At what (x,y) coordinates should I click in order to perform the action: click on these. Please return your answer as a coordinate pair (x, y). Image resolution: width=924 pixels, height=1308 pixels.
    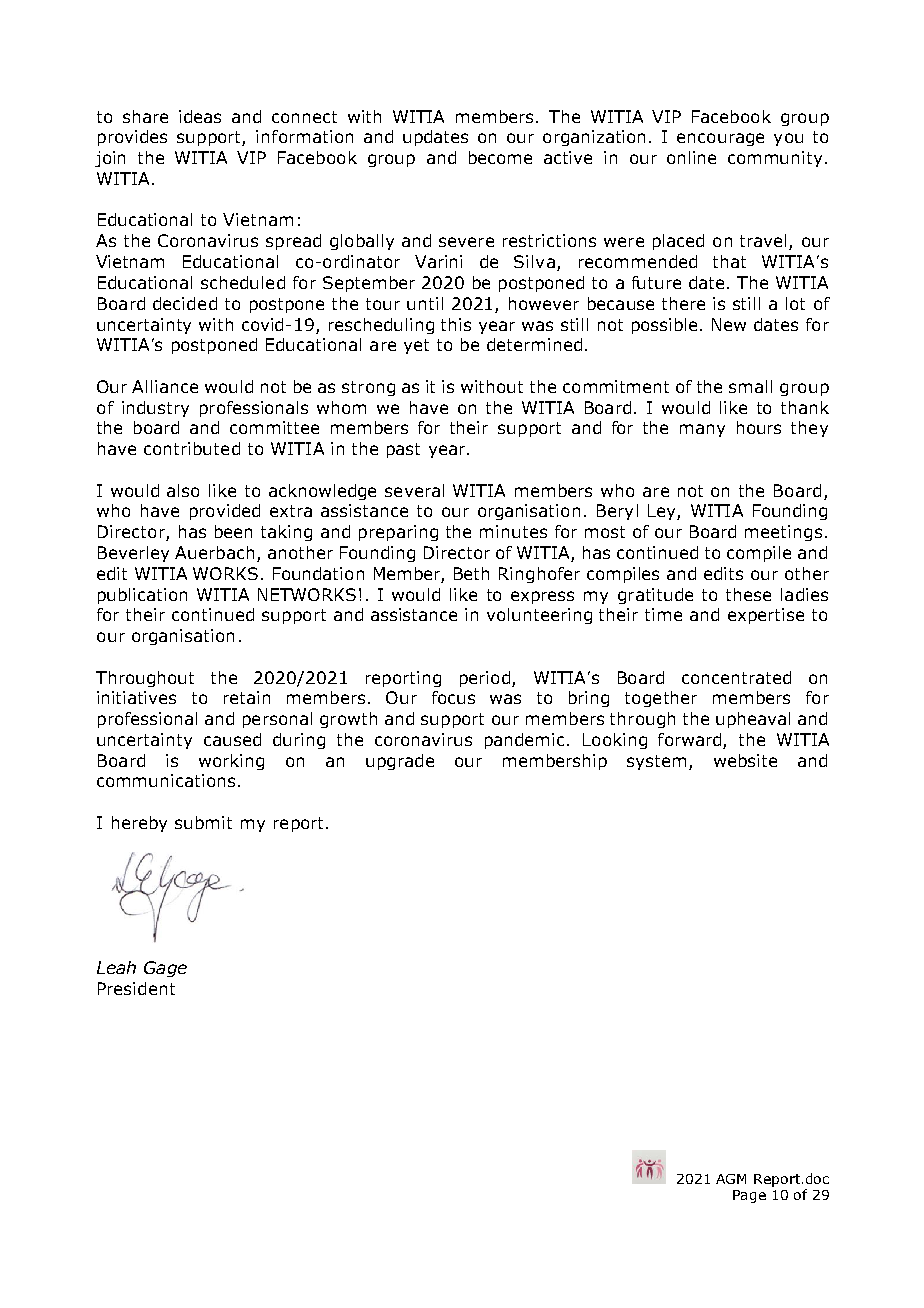
    Looking at the image, I should click on (748, 594).
